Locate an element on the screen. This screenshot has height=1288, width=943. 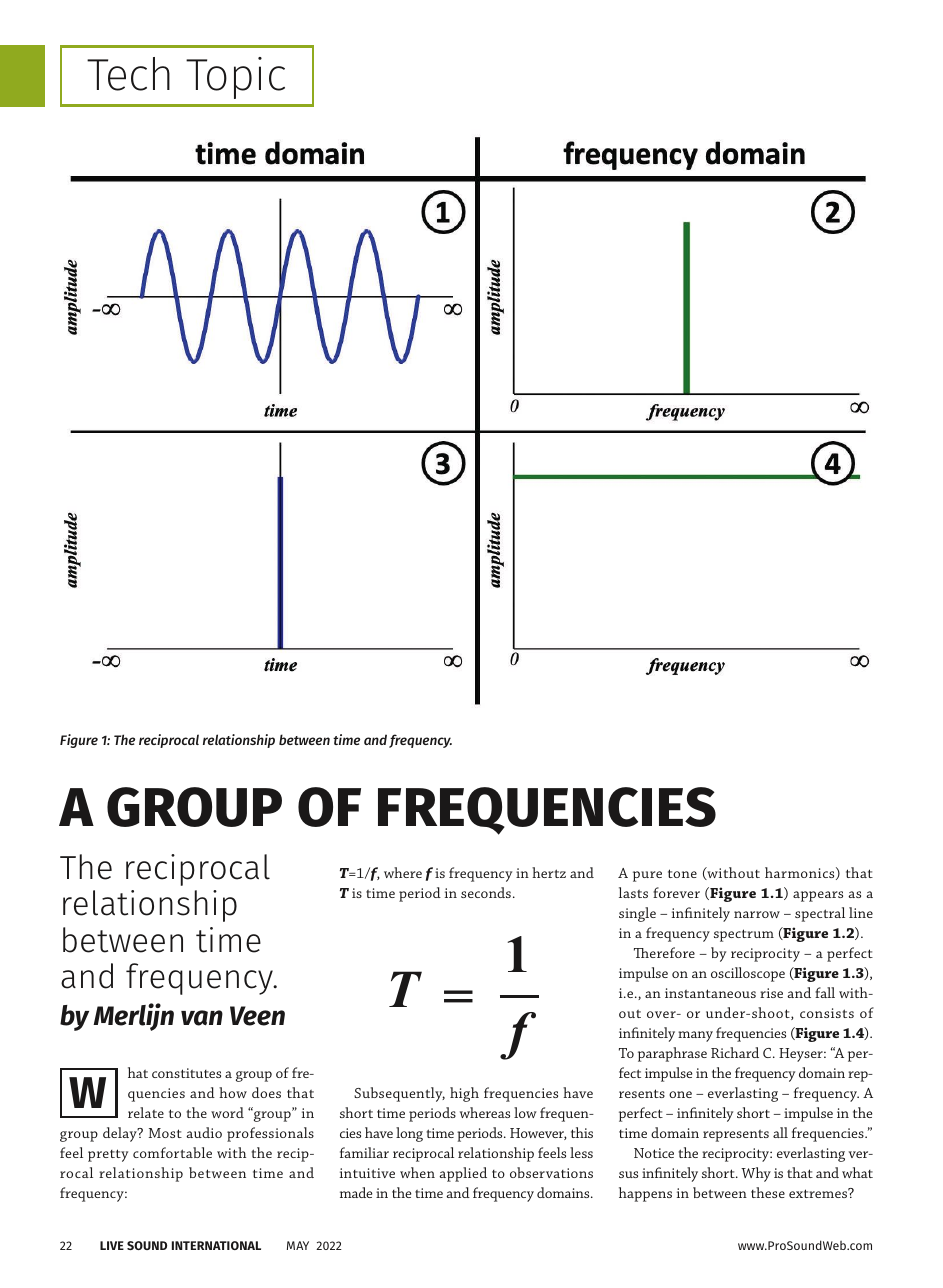
pure is located at coordinates (647, 876).
